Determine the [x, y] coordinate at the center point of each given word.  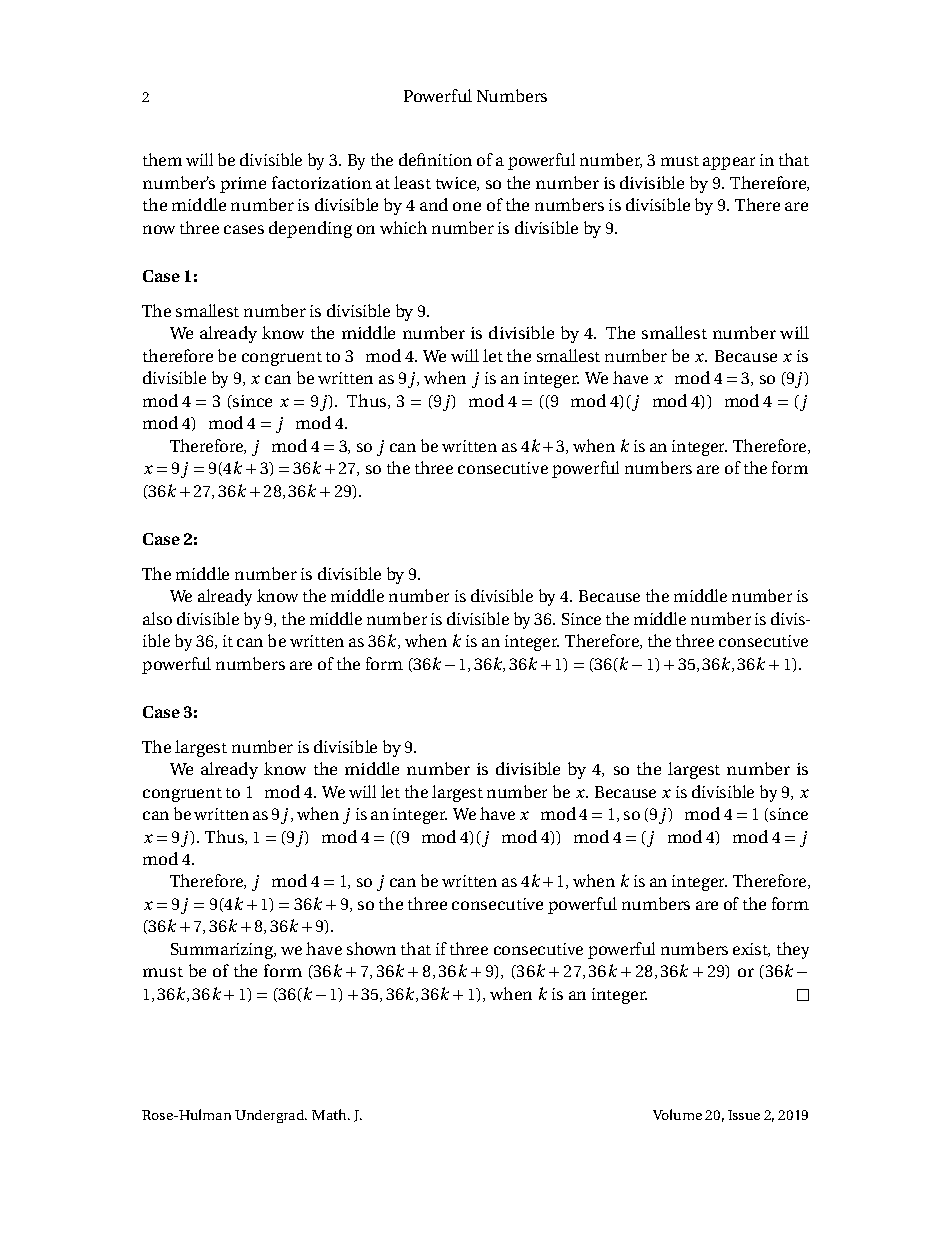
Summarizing [223, 951]
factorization [322, 182]
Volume [677, 1114]
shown [371, 948]
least [412, 182]
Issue [744, 1115]
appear [729, 163]
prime [243, 185]
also [157, 618]
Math [330, 1114]
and [434, 204]
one [467, 206]
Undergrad [271, 1116]
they [793, 950]
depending [310, 229]
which [403, 227]
